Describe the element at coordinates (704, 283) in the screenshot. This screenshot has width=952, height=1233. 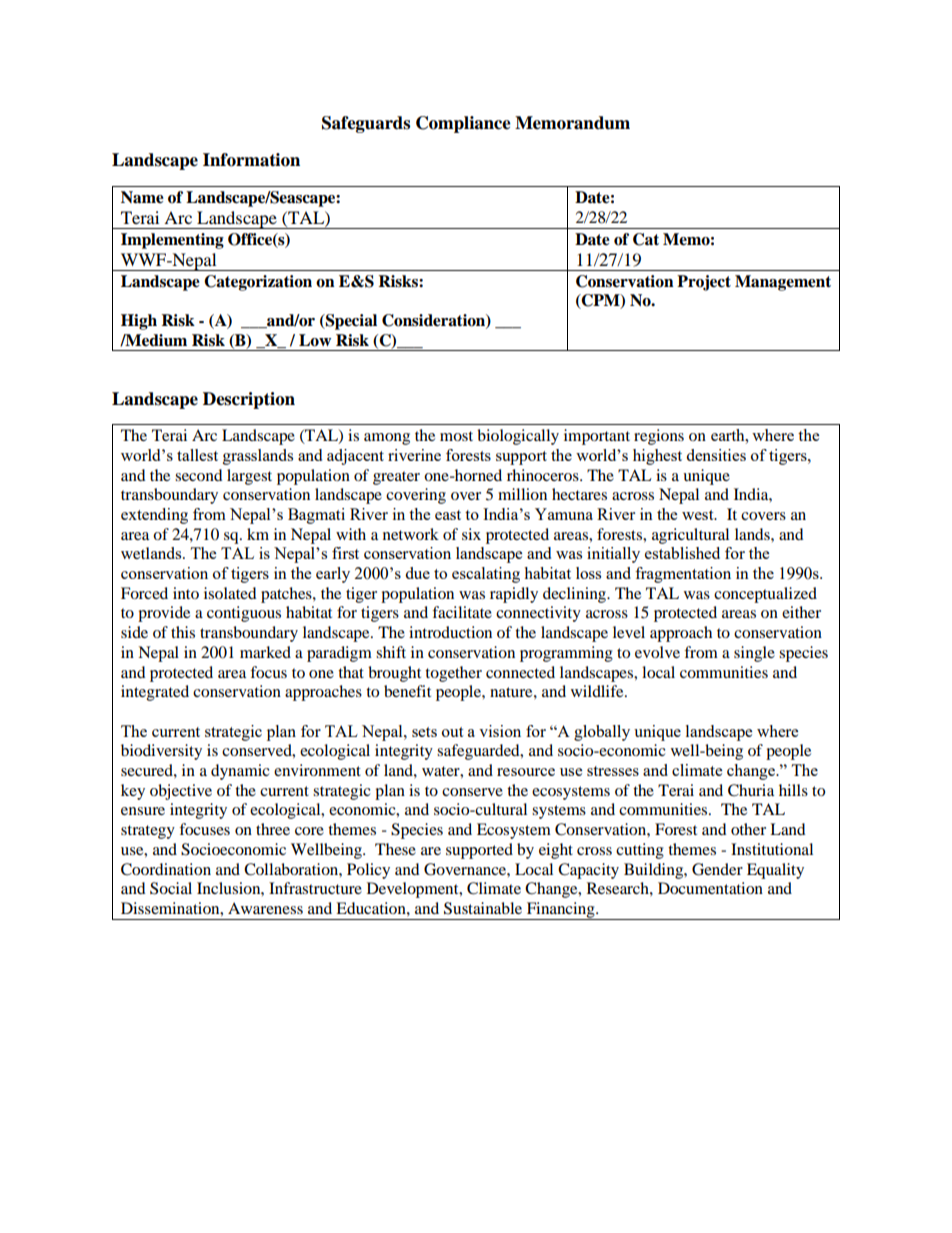
I see `Project` at that location.
